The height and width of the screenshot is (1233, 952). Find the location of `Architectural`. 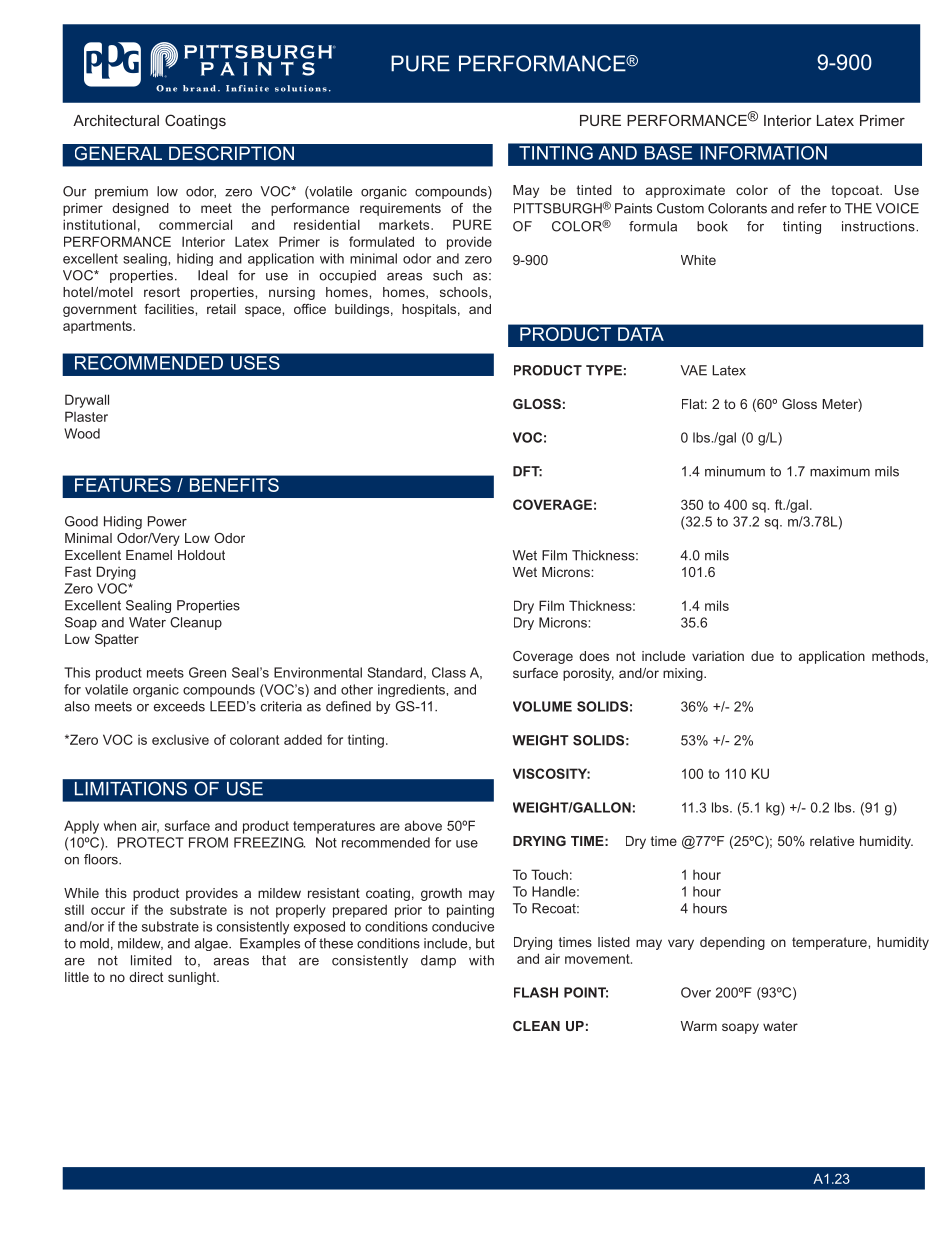

Architectural is located at coordinates (116, 120).
